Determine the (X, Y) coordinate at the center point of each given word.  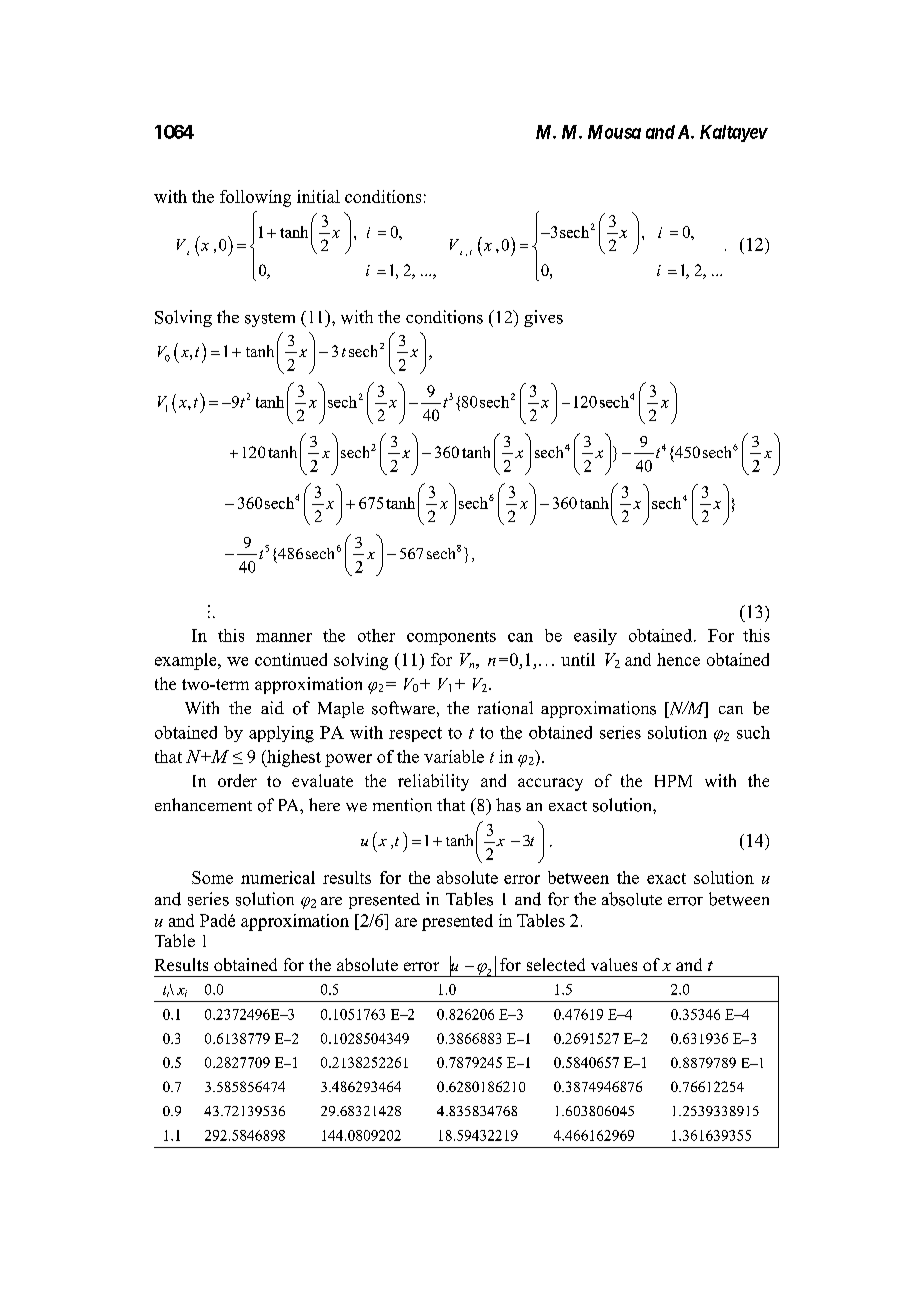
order (237, 780)
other (376, 635)
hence (678, 659)
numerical (278, 877)
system (270, 320)
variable (454, 756)
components (451, 638)
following (255, 198)
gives (543, 318)
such (753, 732)
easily (595, 637)
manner (284, 637)
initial (318, 196)
